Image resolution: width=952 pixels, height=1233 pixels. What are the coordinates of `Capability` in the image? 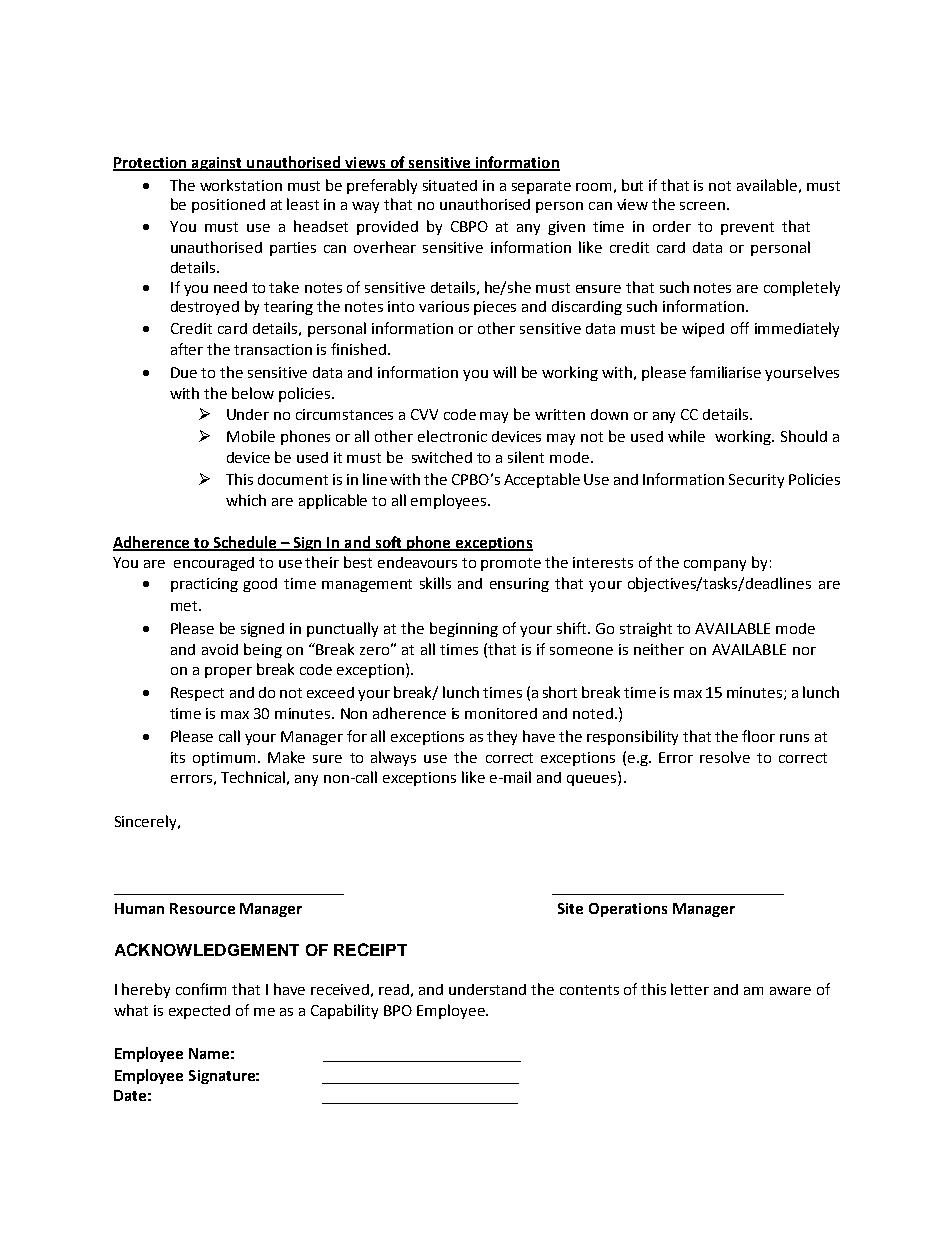 It's located at (344, 1011).
